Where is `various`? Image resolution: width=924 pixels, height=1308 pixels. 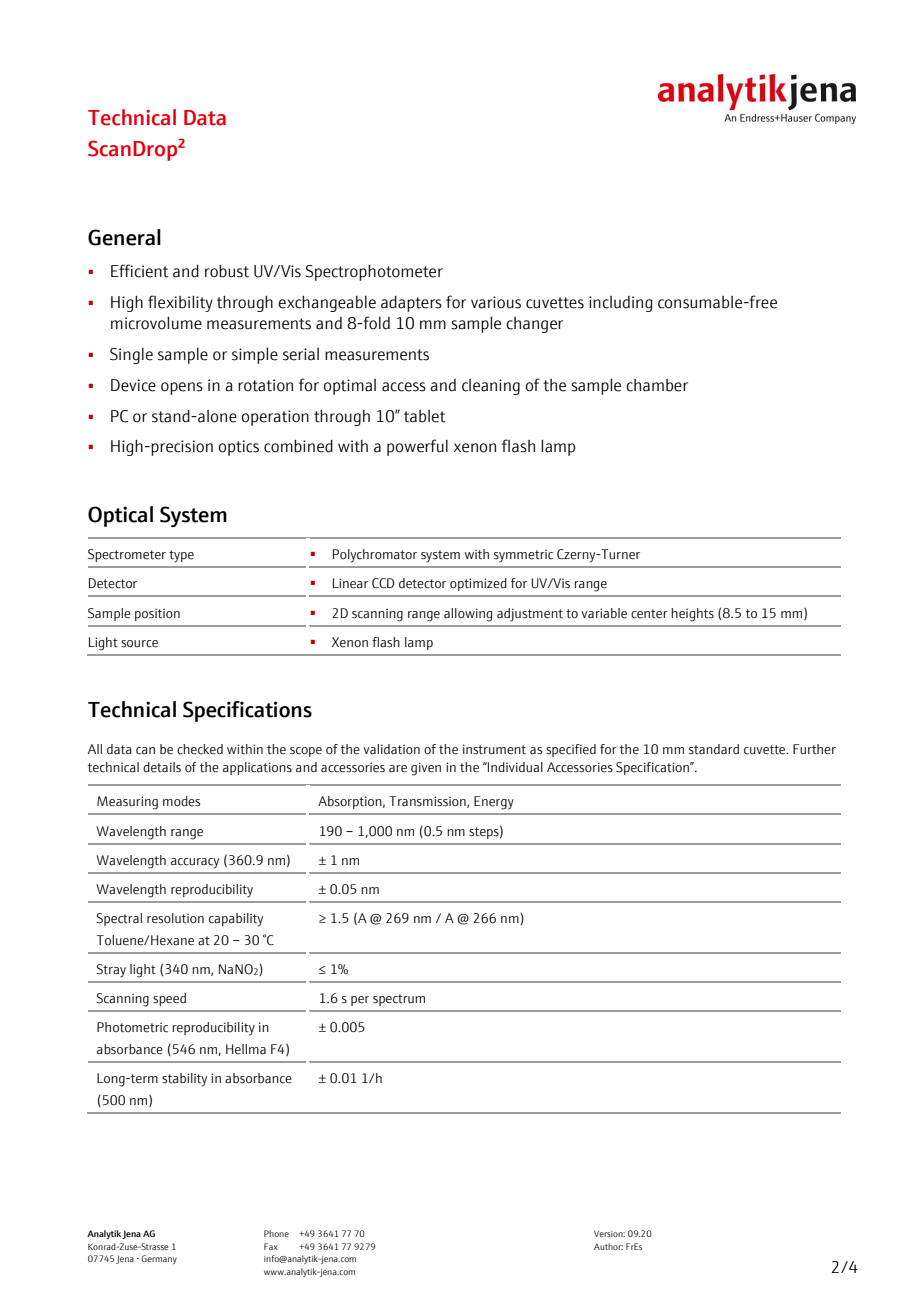
various is located at coordinates (496, 302).
